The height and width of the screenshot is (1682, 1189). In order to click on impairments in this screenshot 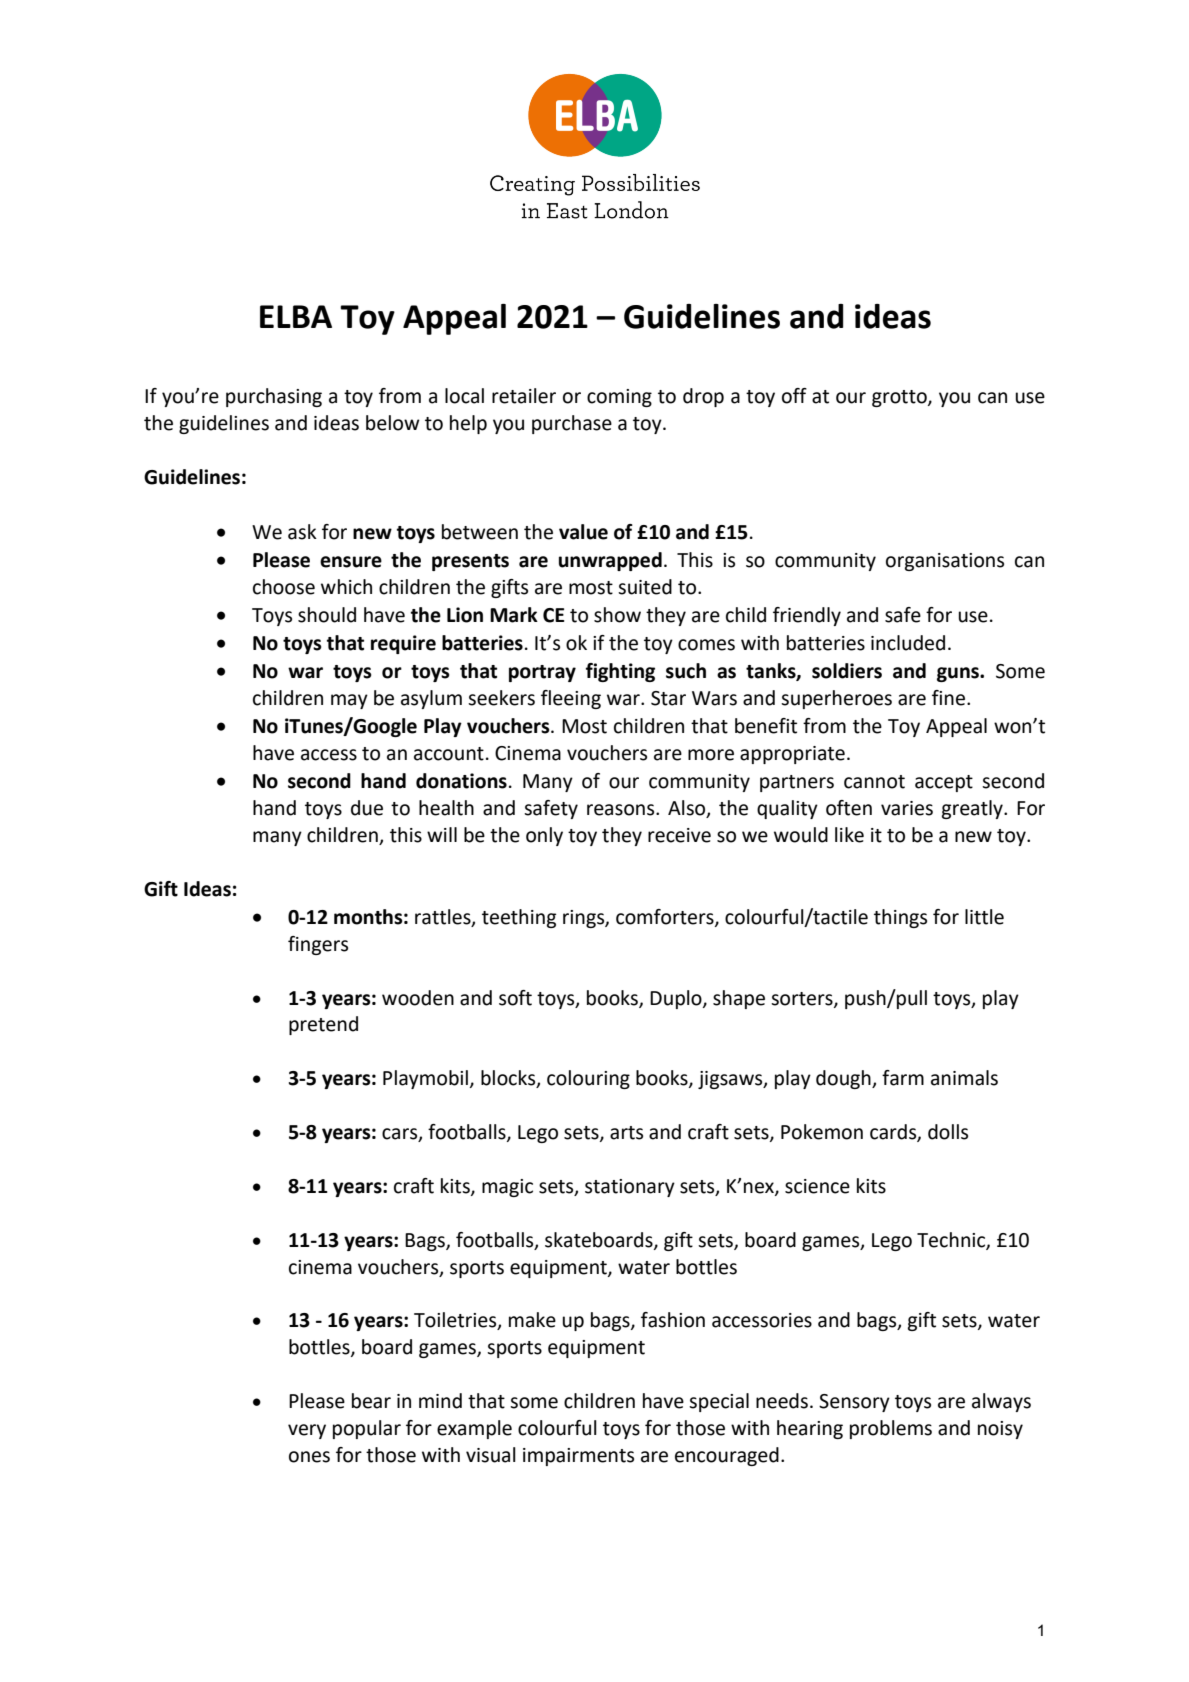, I will do `click(578, 1457)`.
